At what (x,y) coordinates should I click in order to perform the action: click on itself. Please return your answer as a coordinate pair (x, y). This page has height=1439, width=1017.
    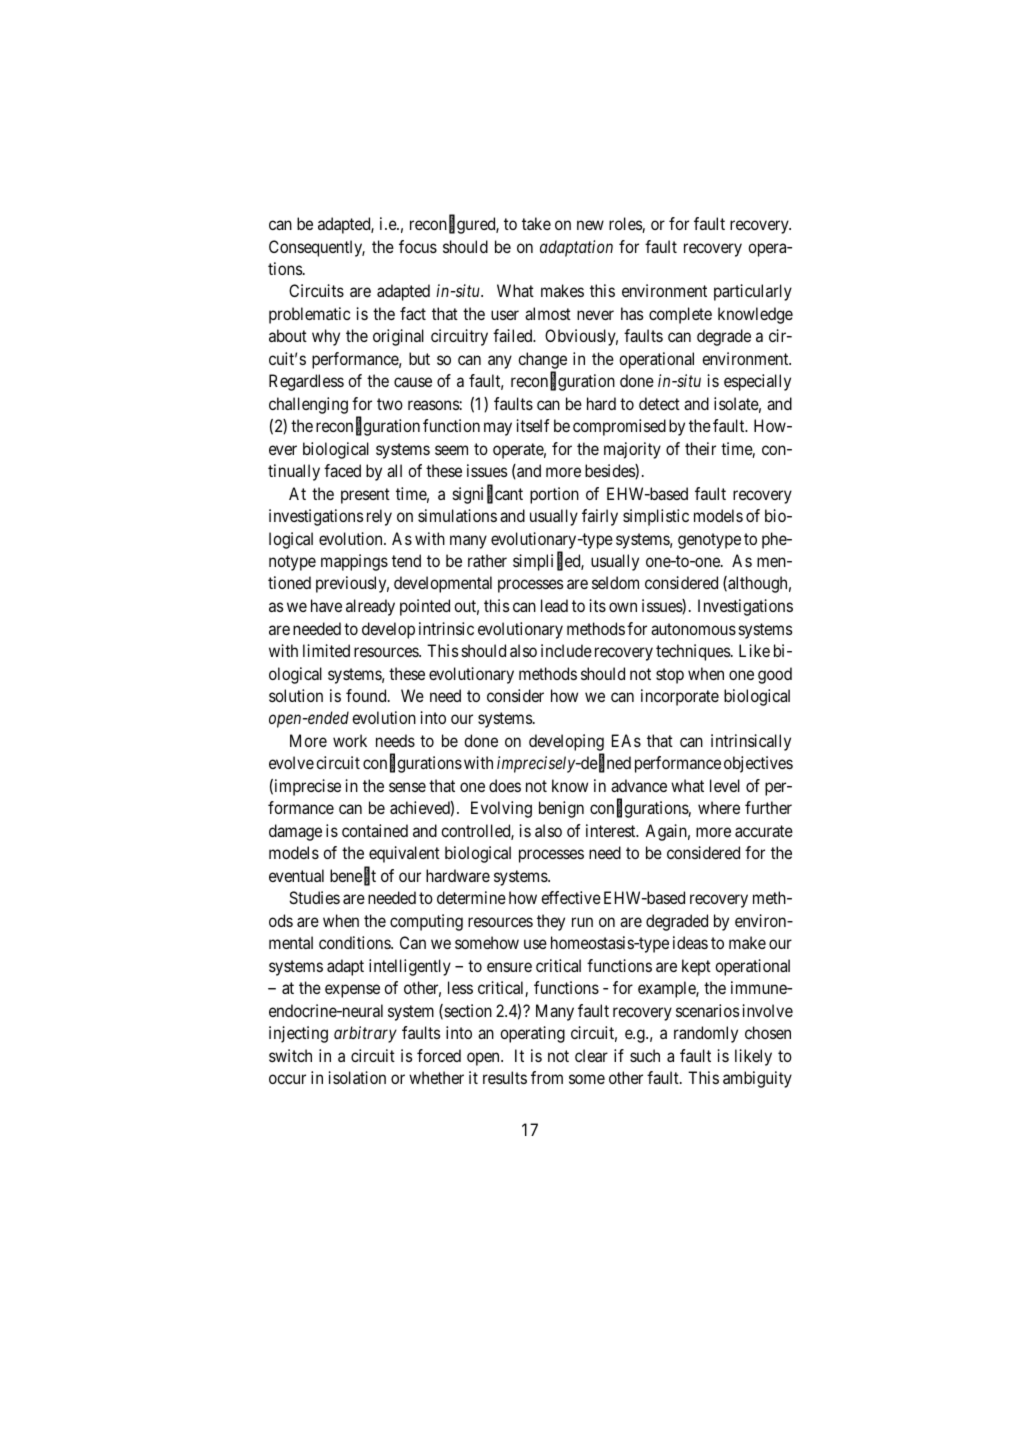
    Looking at the image, I should click on (533, 425).
